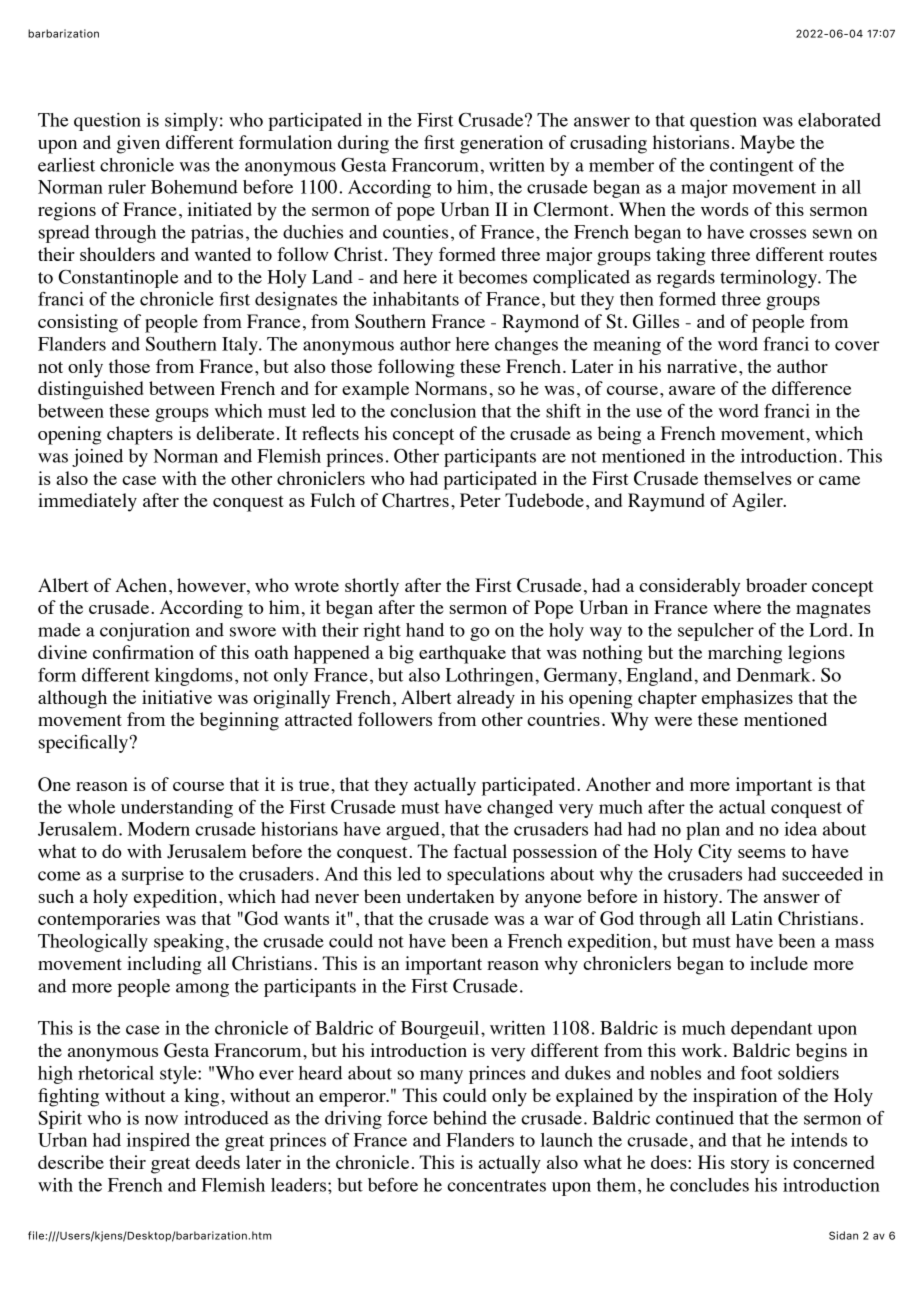 This page has height=1308, width=924. What do you see at coordinates (767, 144) in the page?
I see `Maybe` at bounding box center [767, 144].
